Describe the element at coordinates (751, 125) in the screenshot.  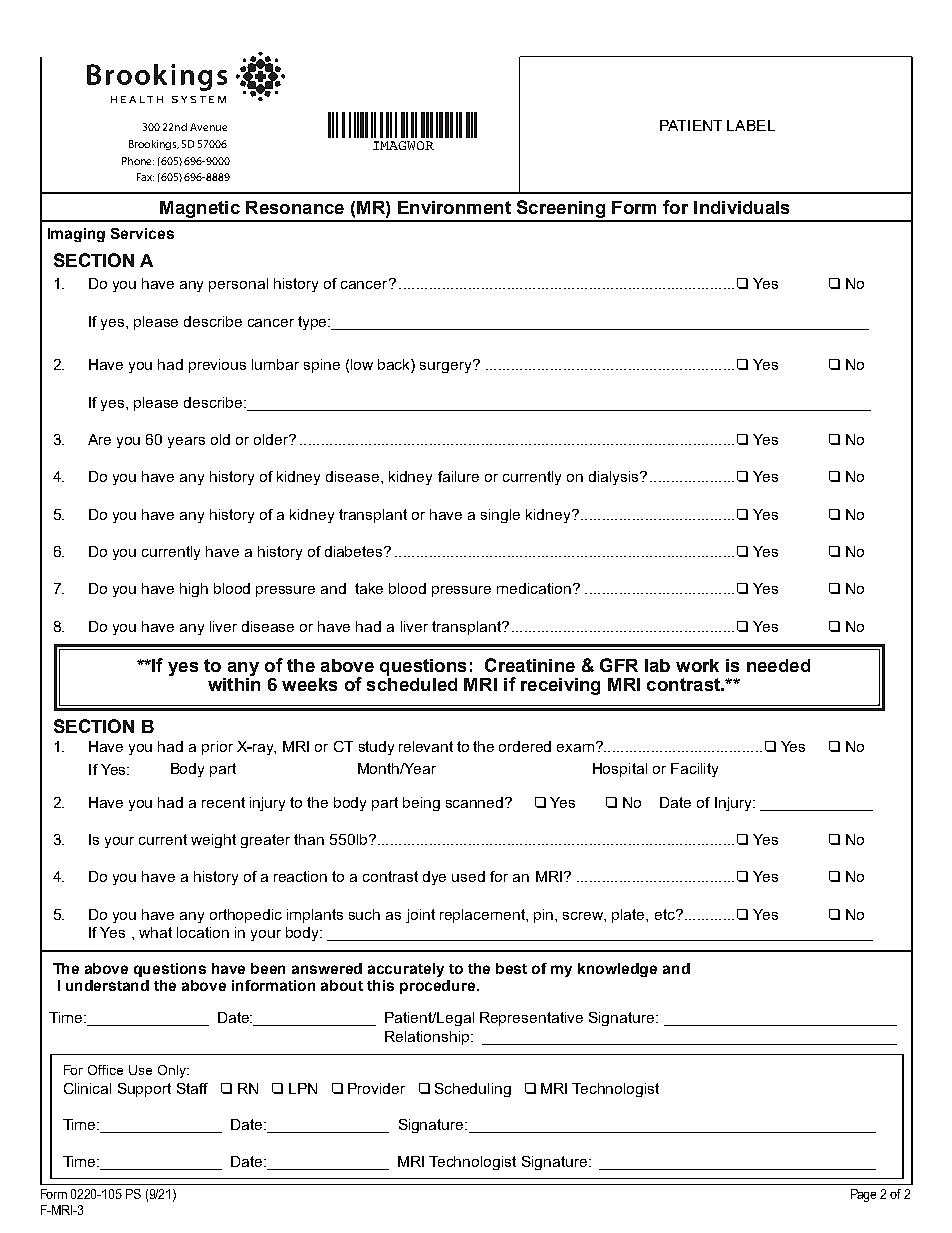
I see `LABEL` at that location.
